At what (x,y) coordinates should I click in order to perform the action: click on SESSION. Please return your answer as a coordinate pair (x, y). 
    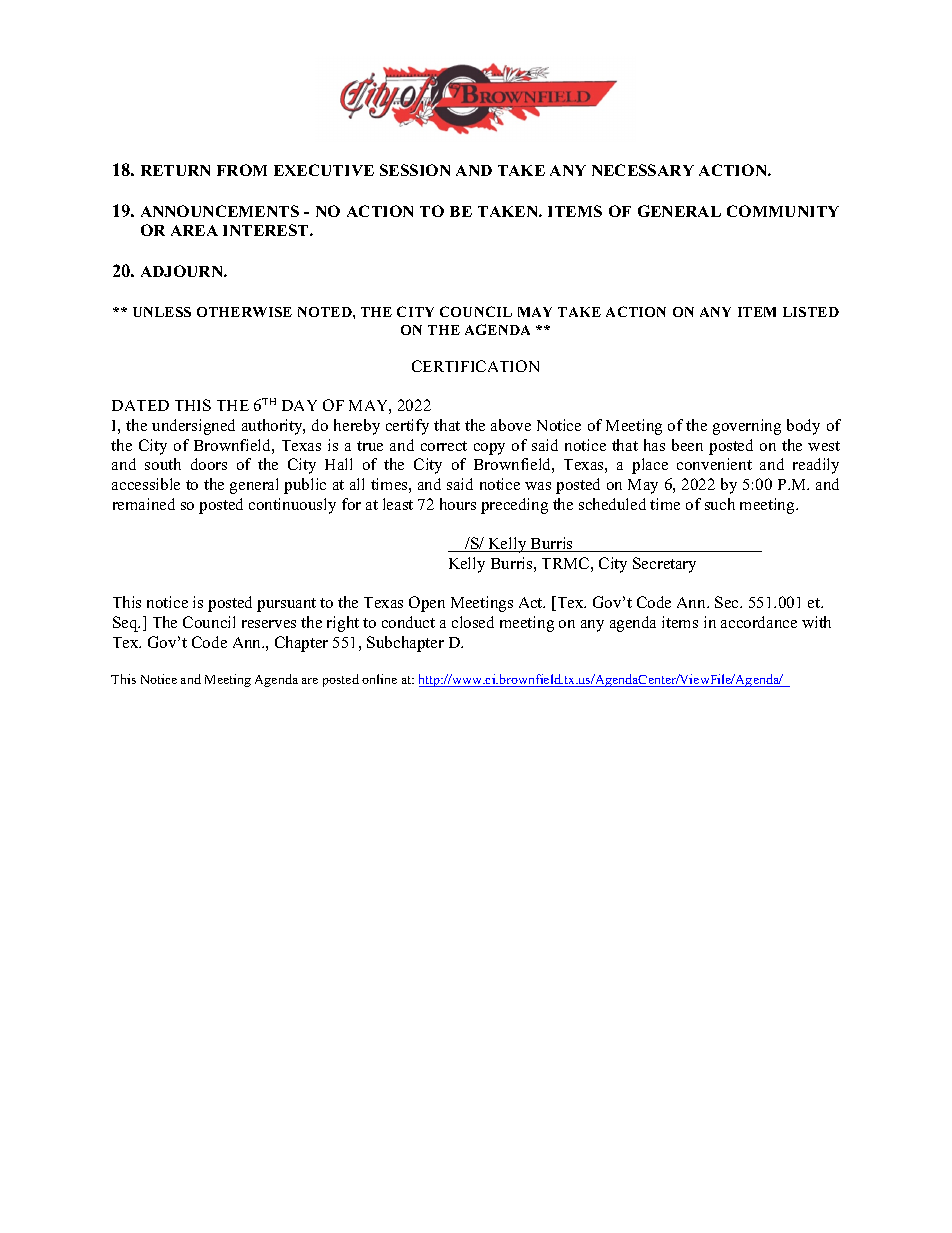
    Looking at the image, I should click on (415, 170).
